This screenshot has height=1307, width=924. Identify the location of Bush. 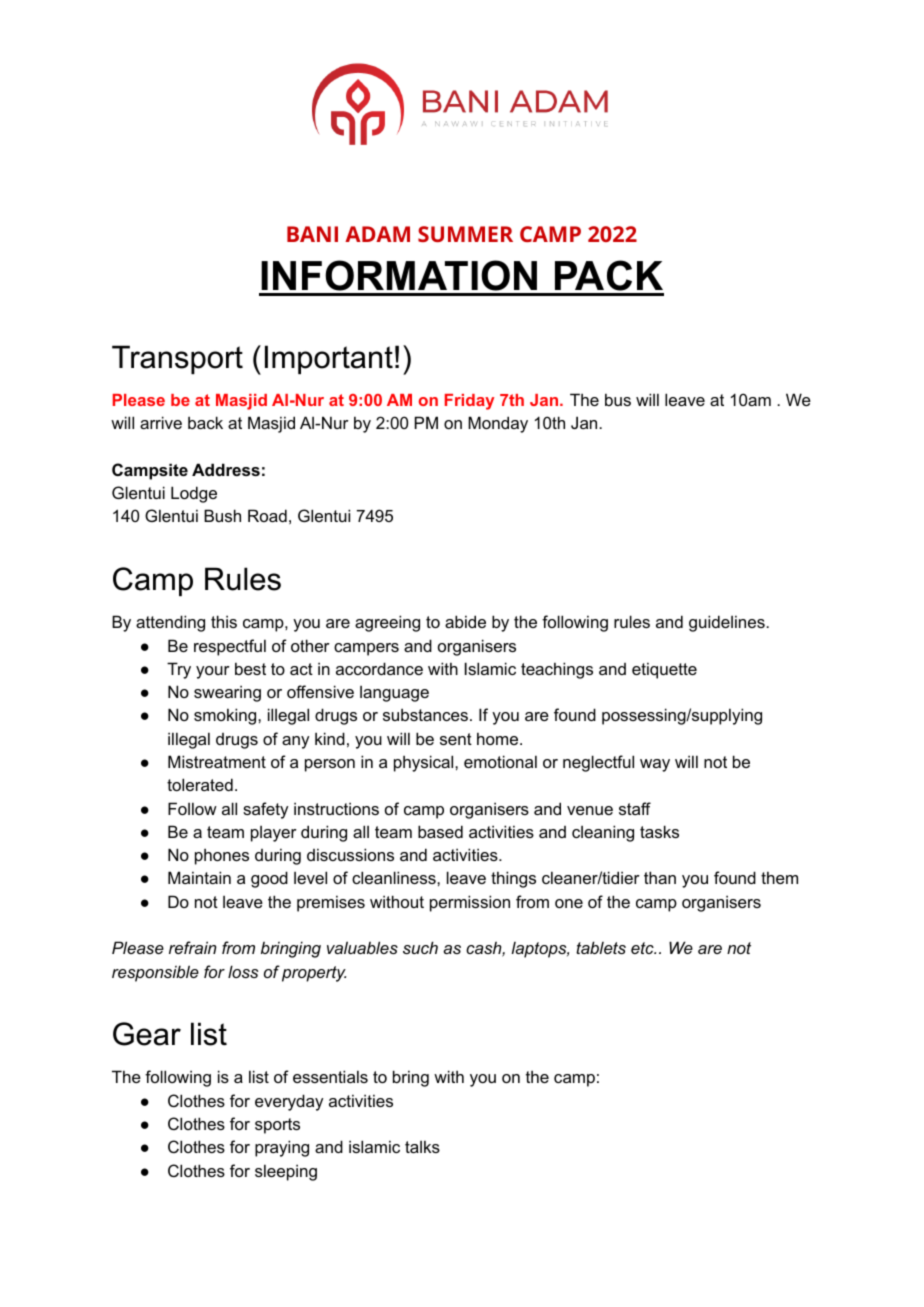
(222, 515).
